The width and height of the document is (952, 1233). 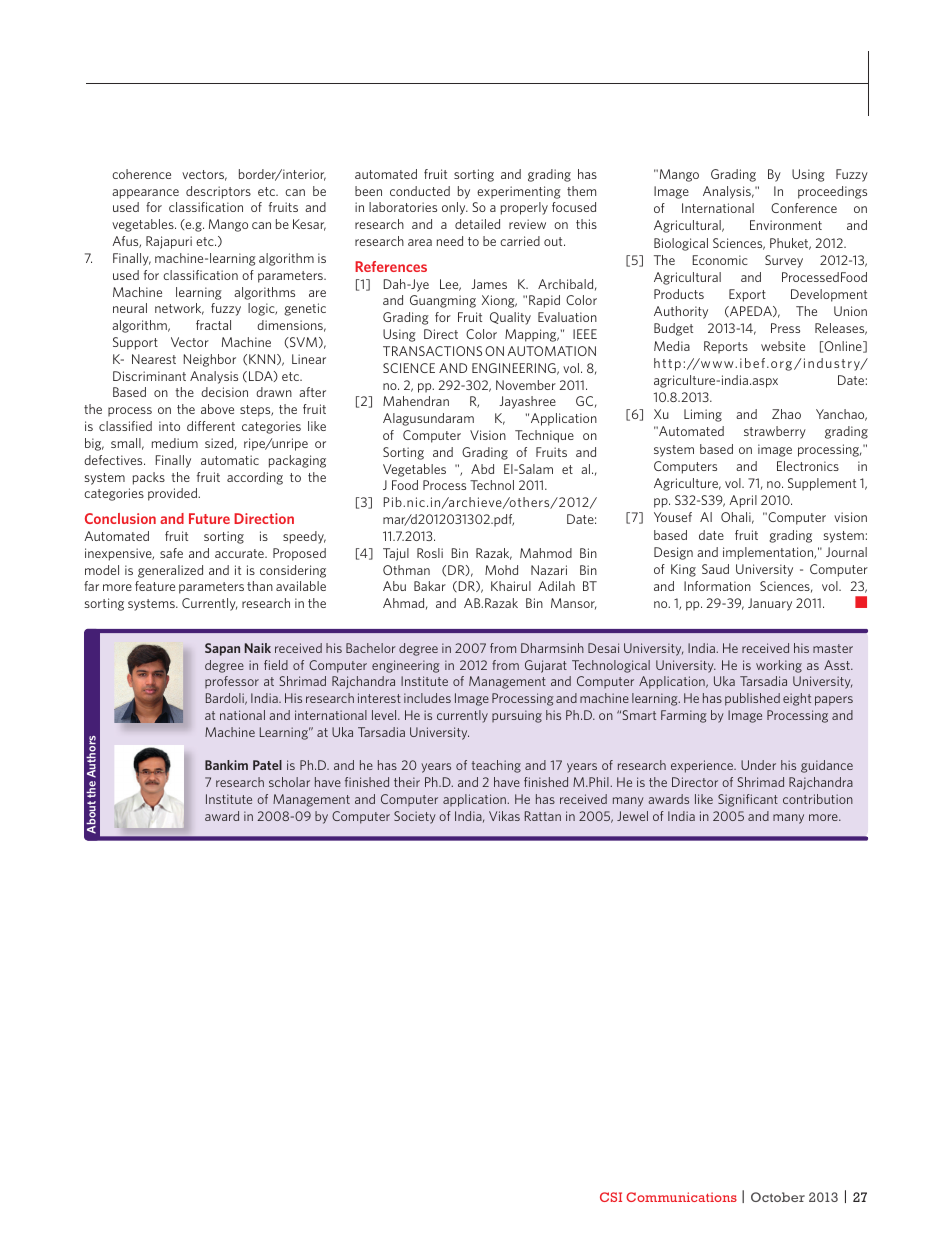 I want to click on CSI, so click(x=611, y=1197).
